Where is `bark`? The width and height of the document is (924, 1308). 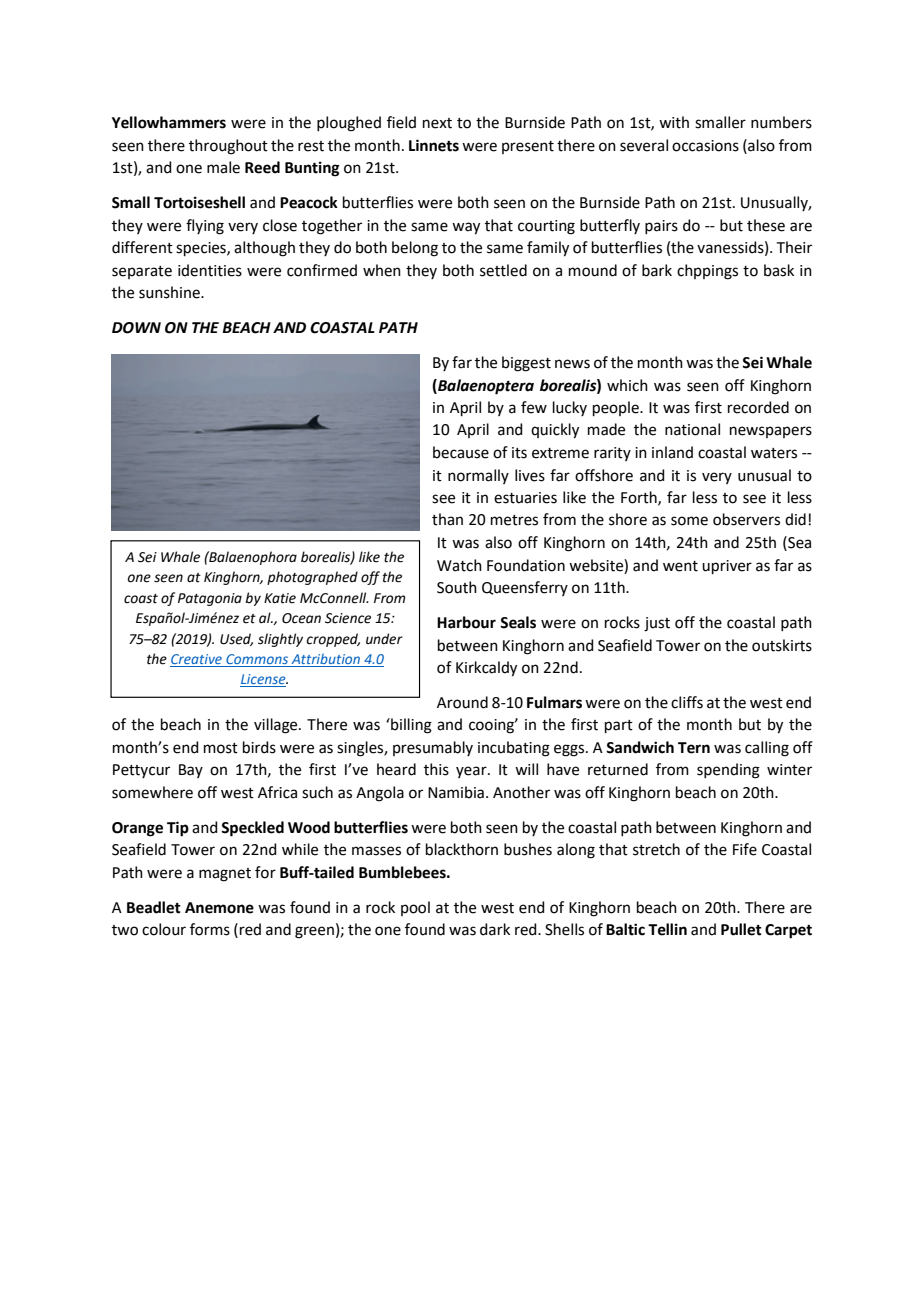
bark is located at coordinates (657, 270).
